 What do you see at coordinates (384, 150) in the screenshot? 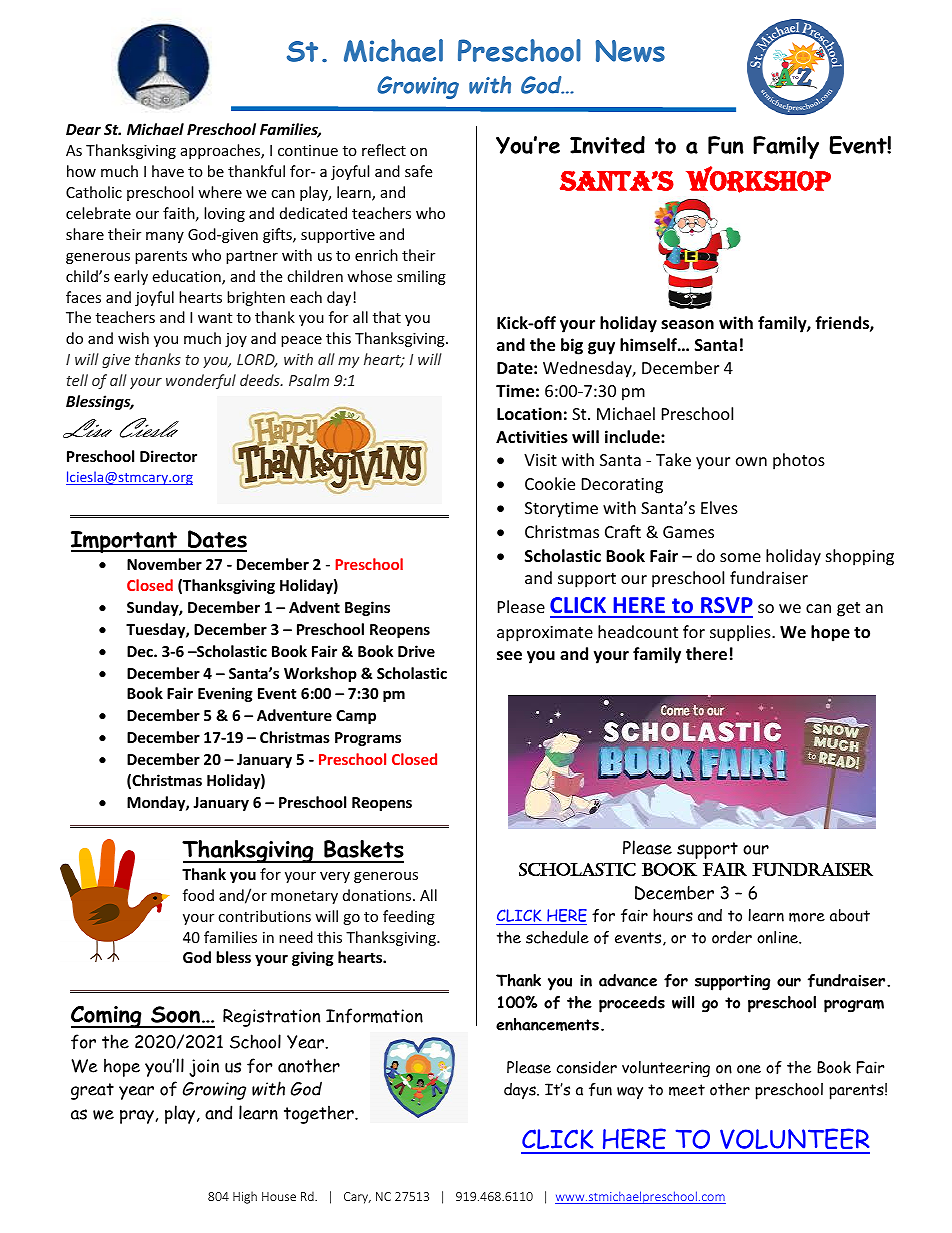
I see `reflect` at bounding box center [384, 150].
